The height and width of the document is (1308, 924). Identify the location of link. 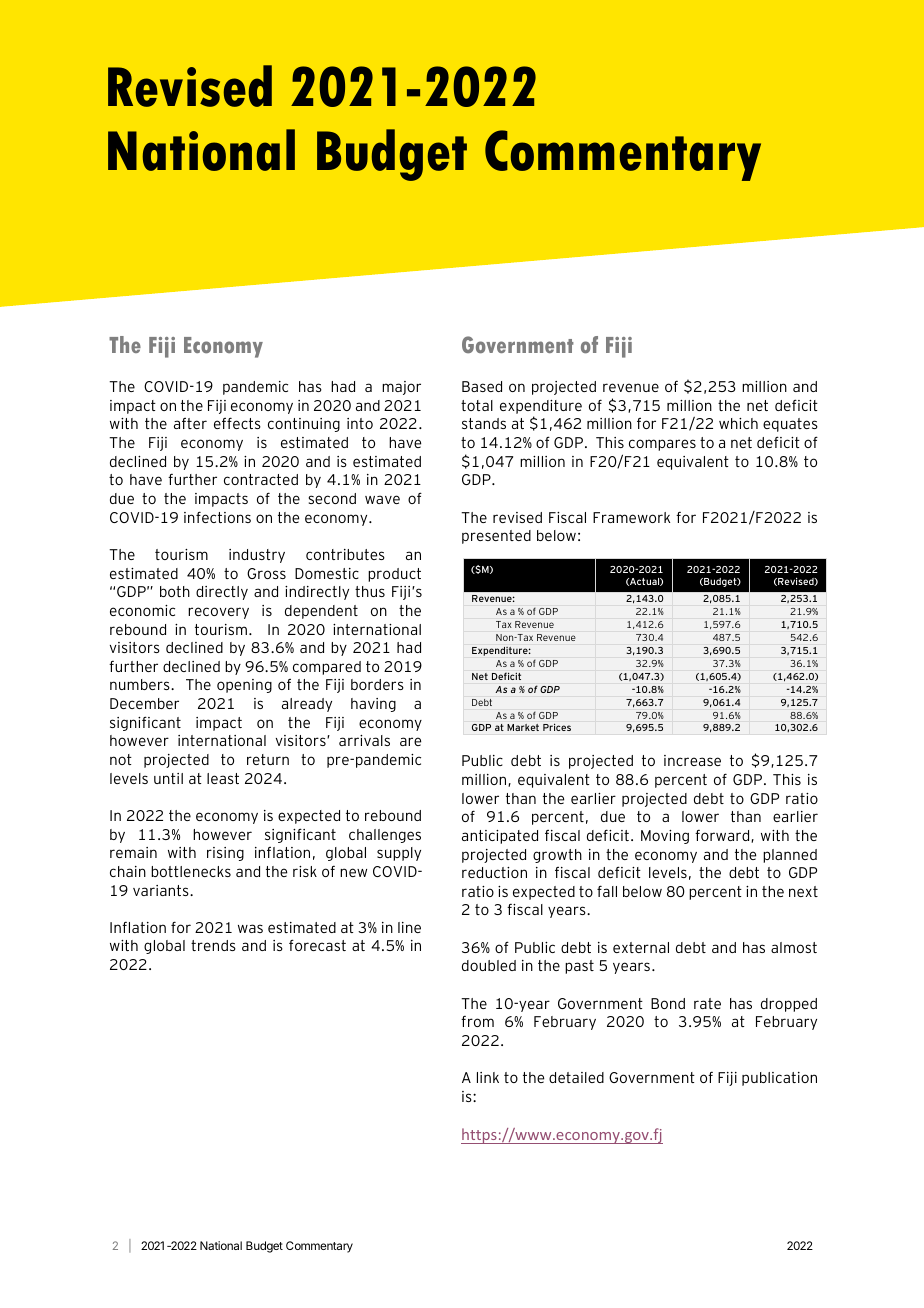
(488, 1077).
